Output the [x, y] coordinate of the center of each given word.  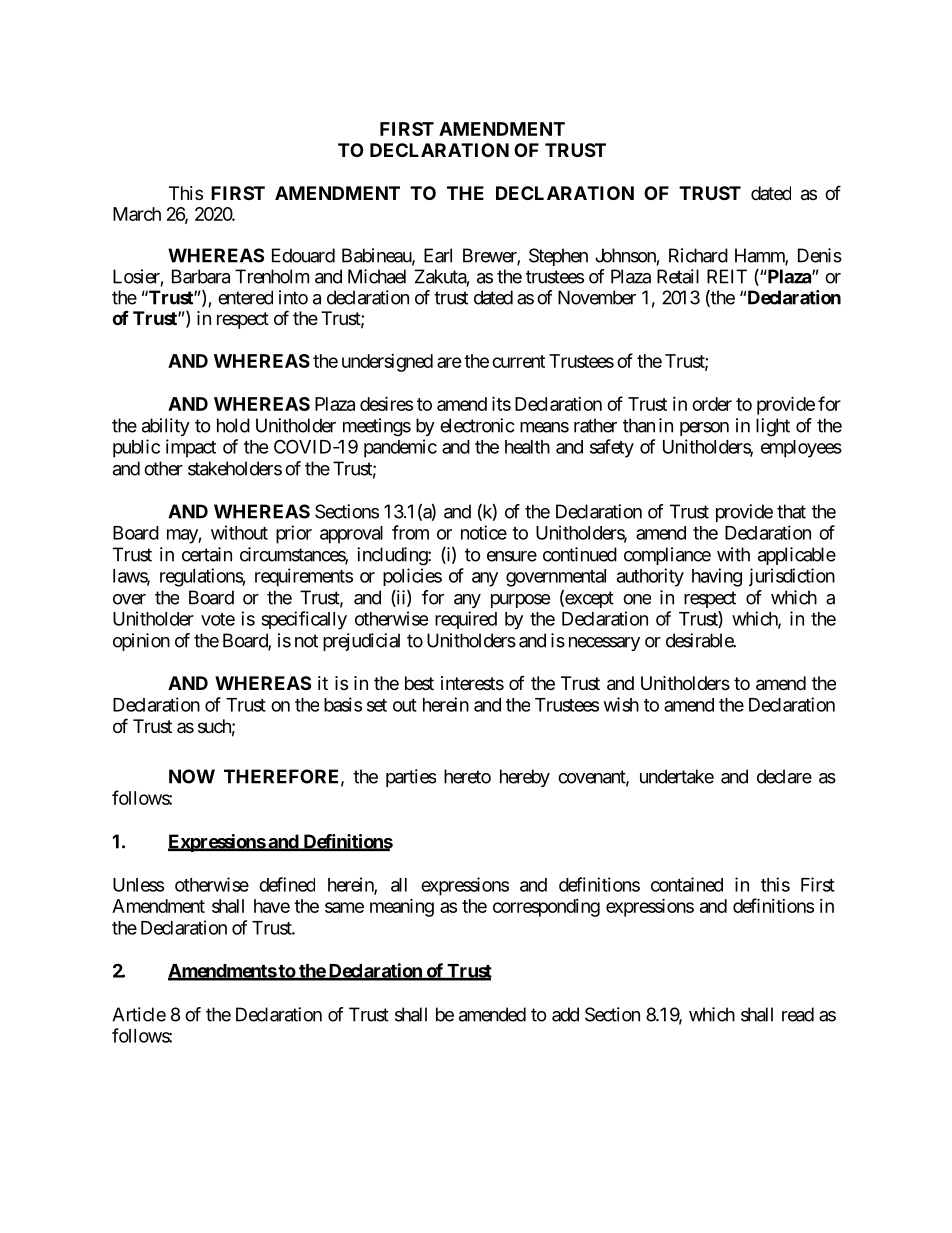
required [466, 620]
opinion [141, 642]
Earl [438, 255]
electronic [477, 425]
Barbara [201, 276]
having [717, 577]
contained [687, 884]
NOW [192, 776]
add [565, 1014]
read [798, 1014]
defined [287, 884]
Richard [698, 255]
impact [191, 448]
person [704, 429]
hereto [467, 776]
